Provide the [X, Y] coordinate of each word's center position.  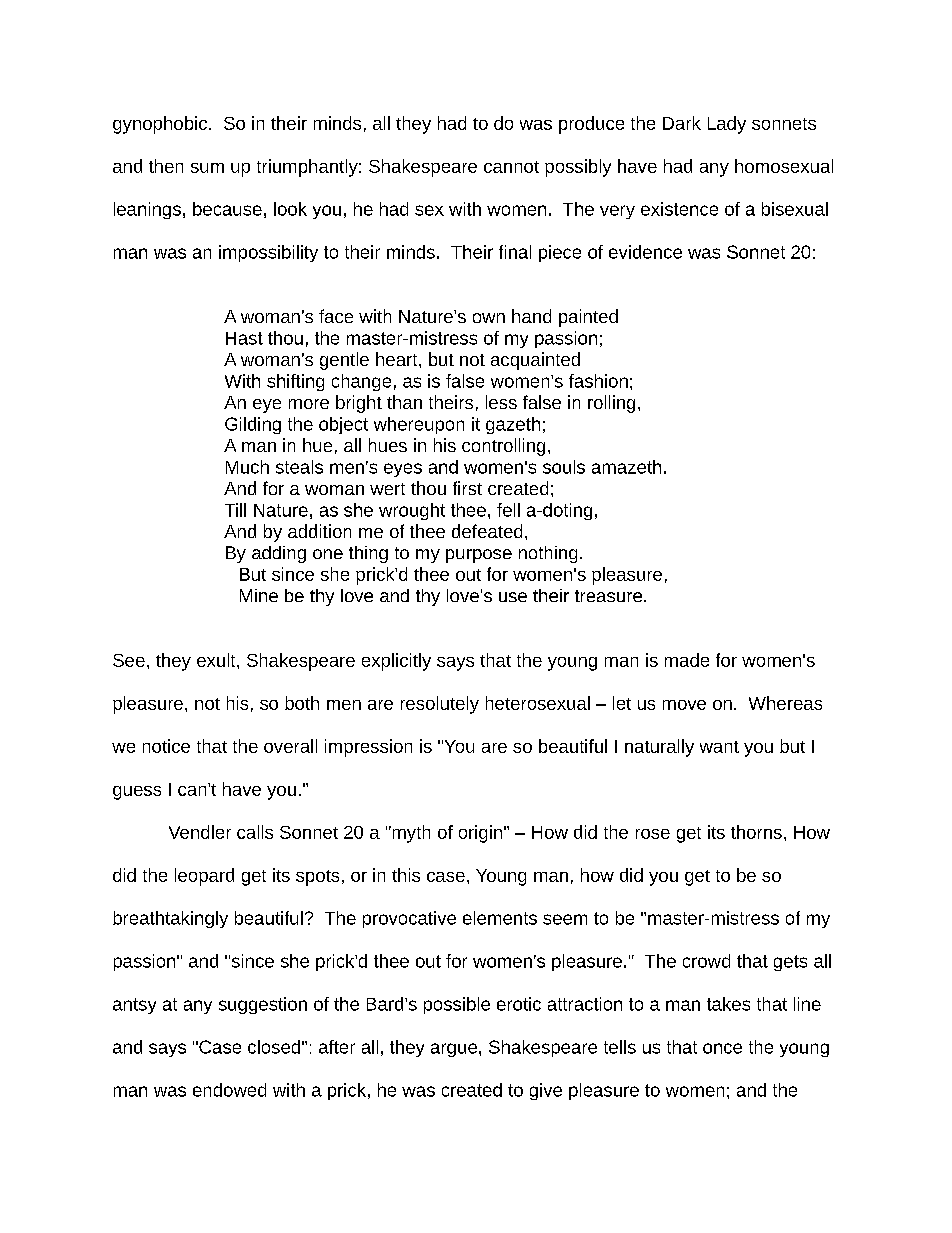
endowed [229, 1090]
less [501, 402]
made [687, 660]
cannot [511, 167]
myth [410, 834]
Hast [244, 338]
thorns [756, 832]
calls [255, 832]
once [722, 1048]
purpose [479, 556]
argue [454, 1050]
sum [207, 168]
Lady [727, 125]
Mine [259, 595]
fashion [598, 381]
